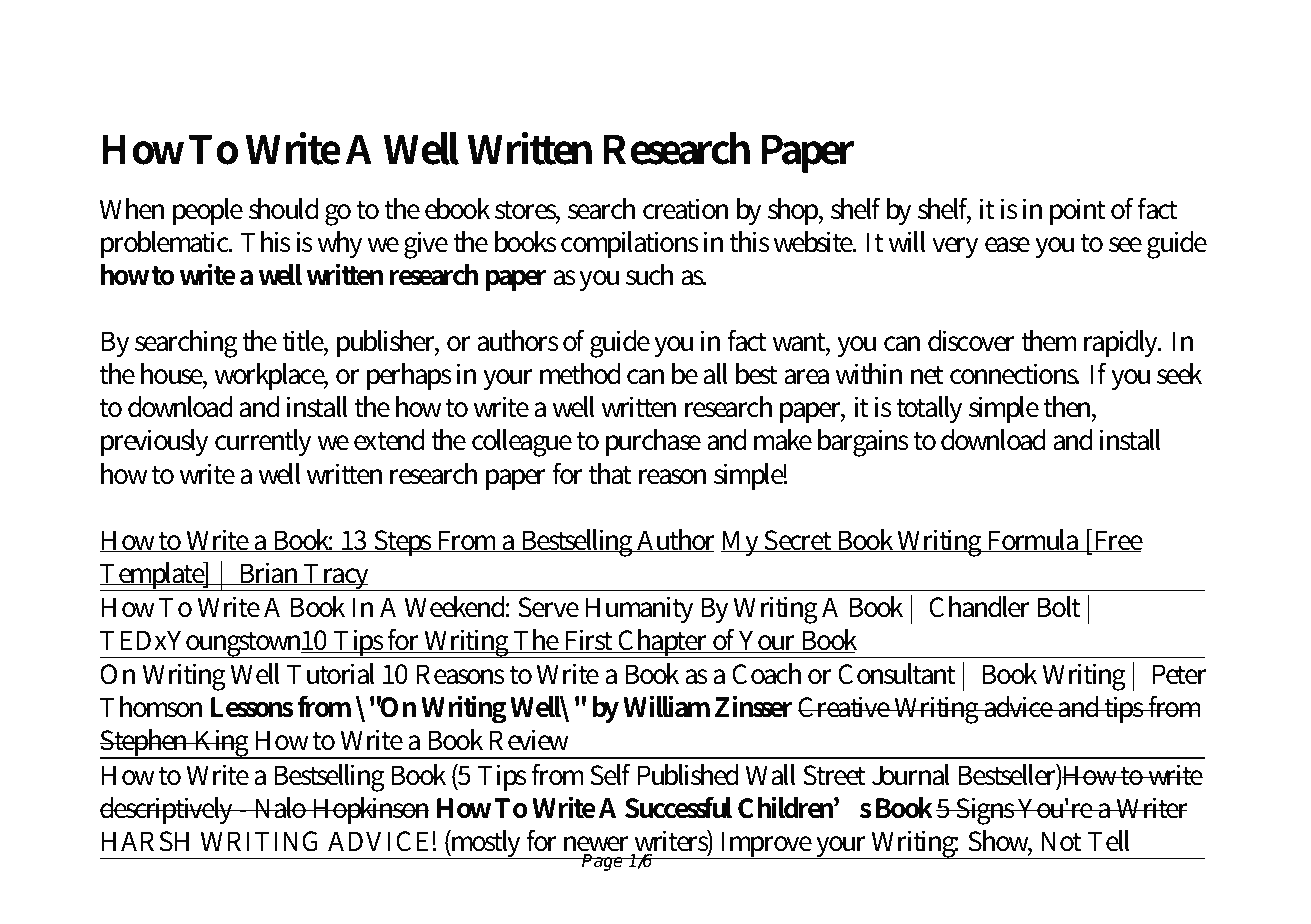 This image has width=1311, height=924. Describe the element at coordinates (331, 674) in the image. I see `Tutorial` at that location.
